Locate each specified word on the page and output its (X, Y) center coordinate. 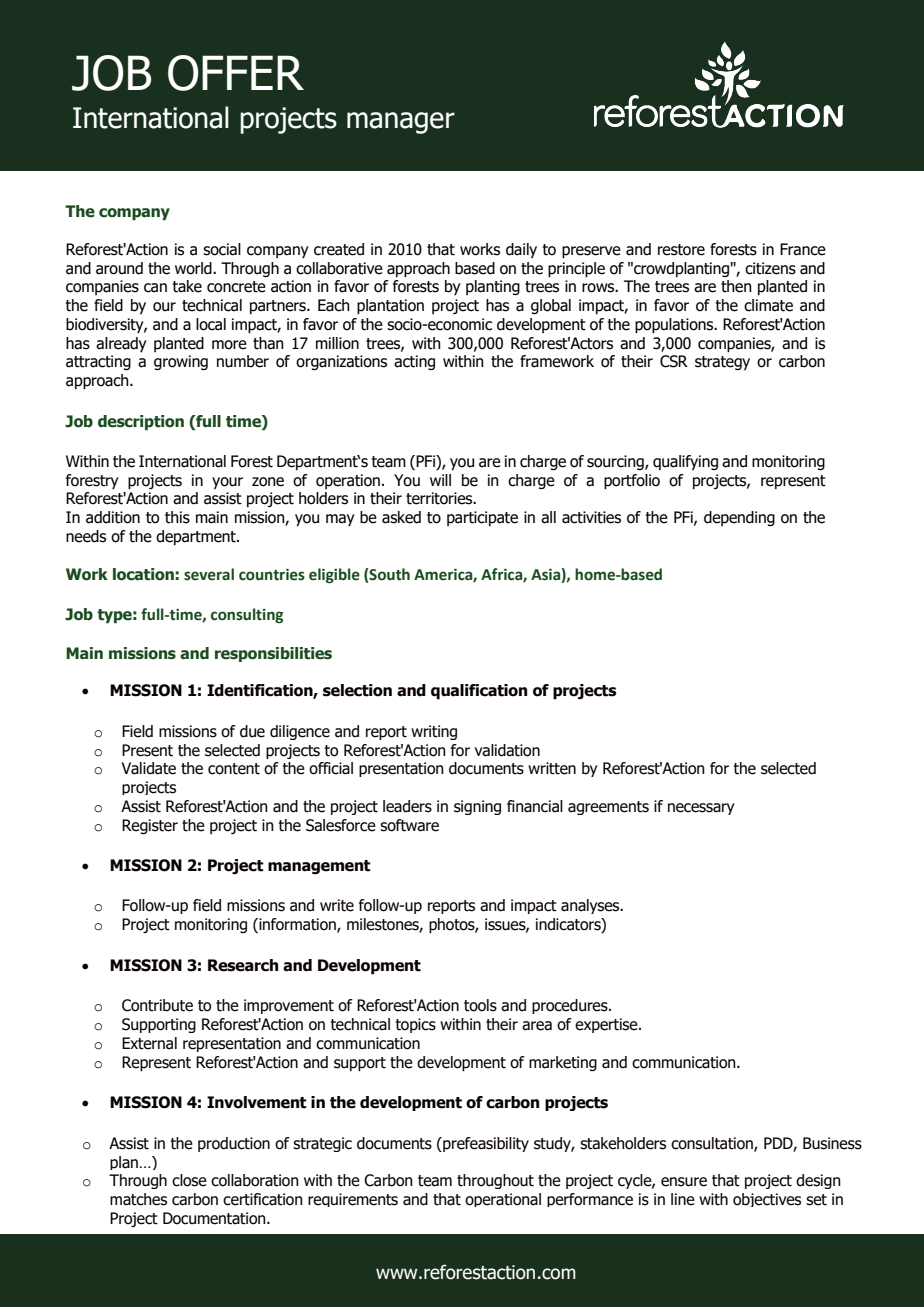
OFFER (236, 73)
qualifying (685, 462)
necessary (701, 809)
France (803, 249)
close (189, 1180)
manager (401, 123)
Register (150, 826)
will (440, 480)
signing (477, 807)
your (227, 483)
